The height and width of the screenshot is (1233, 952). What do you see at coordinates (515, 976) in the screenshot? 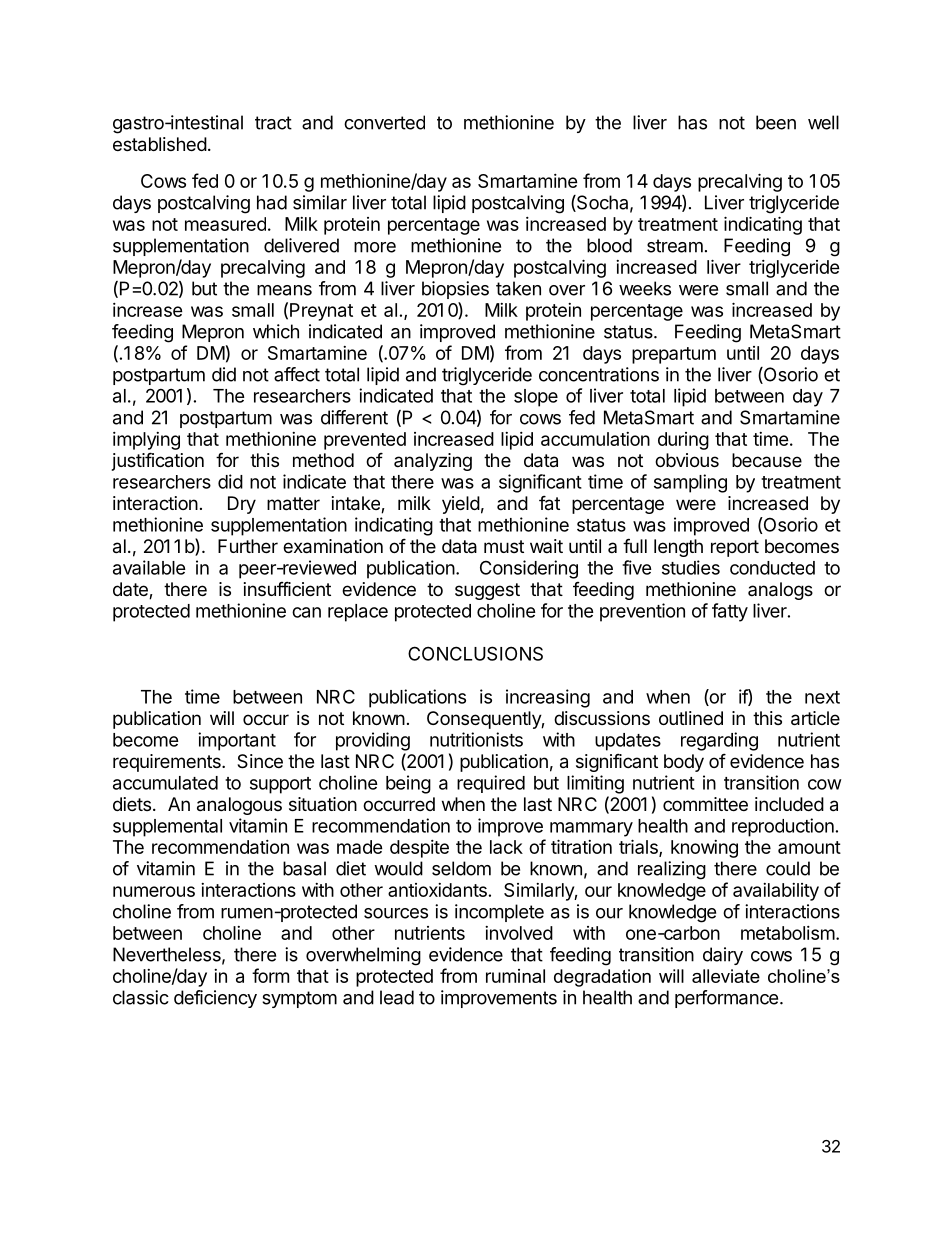
I see `ruminal` at bounding box center [515, 976].
